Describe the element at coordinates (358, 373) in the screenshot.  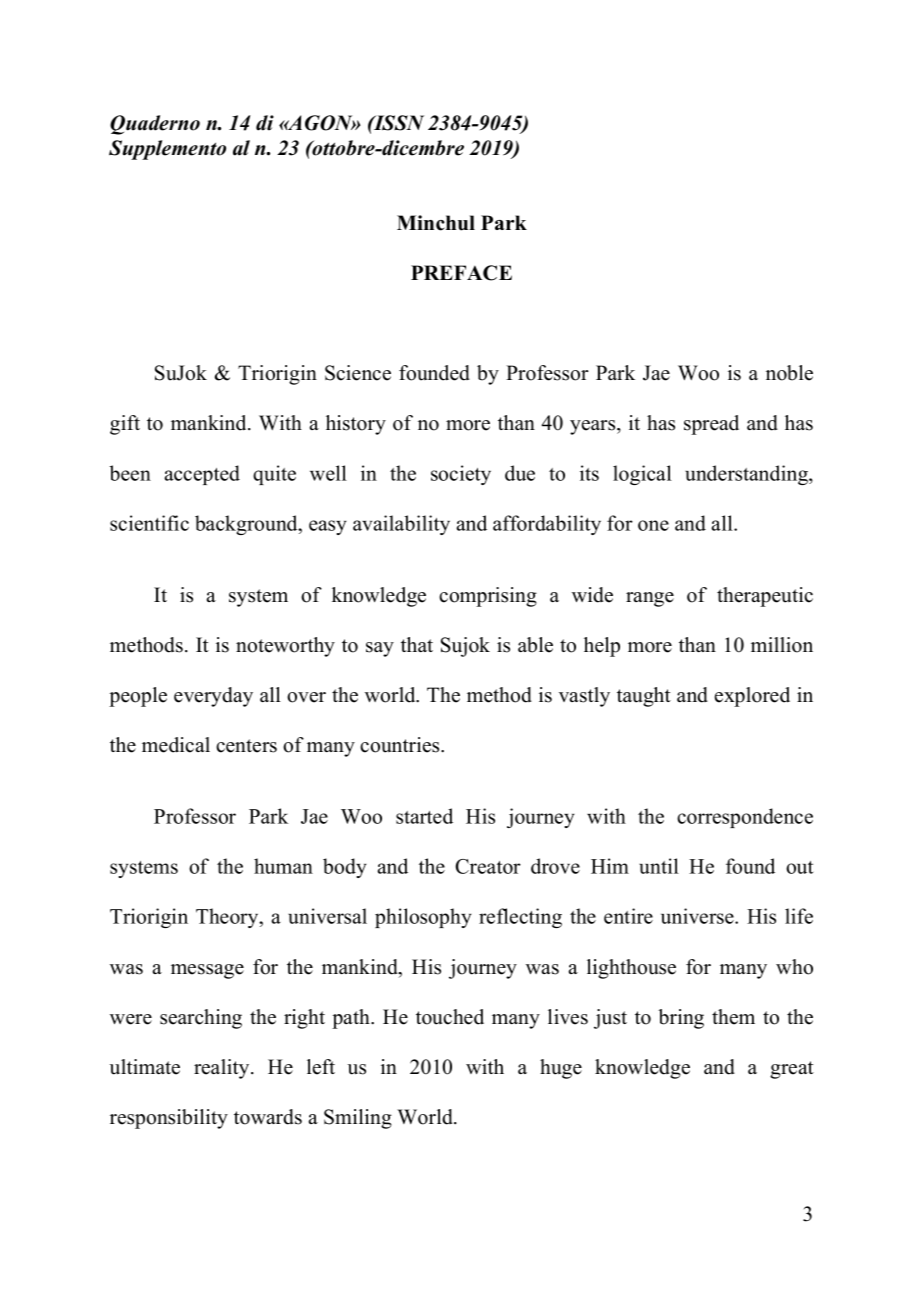
I see `Science` at that location.
